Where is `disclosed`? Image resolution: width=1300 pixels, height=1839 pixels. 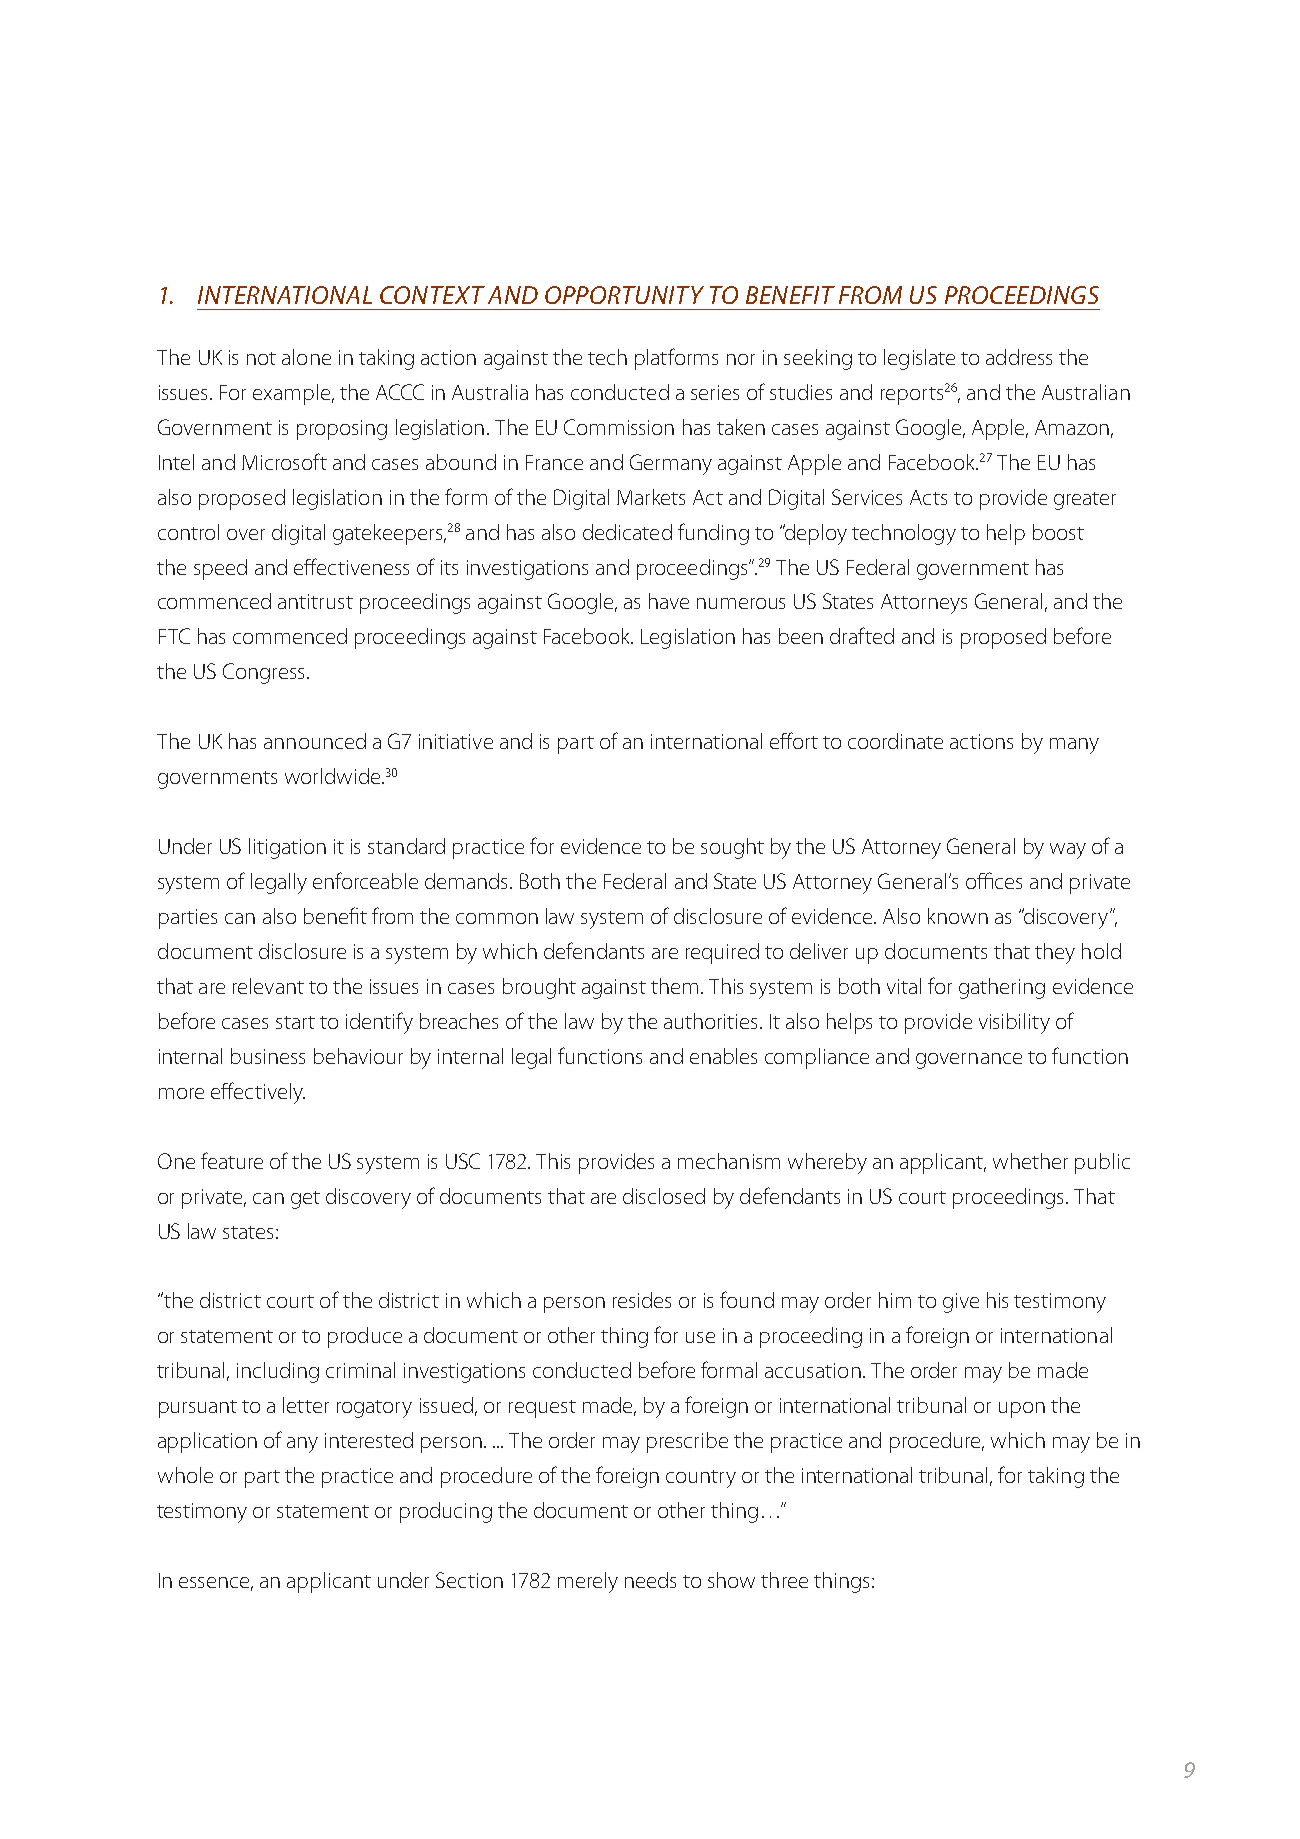 disclosed is located at coordinates (664, 1196).
